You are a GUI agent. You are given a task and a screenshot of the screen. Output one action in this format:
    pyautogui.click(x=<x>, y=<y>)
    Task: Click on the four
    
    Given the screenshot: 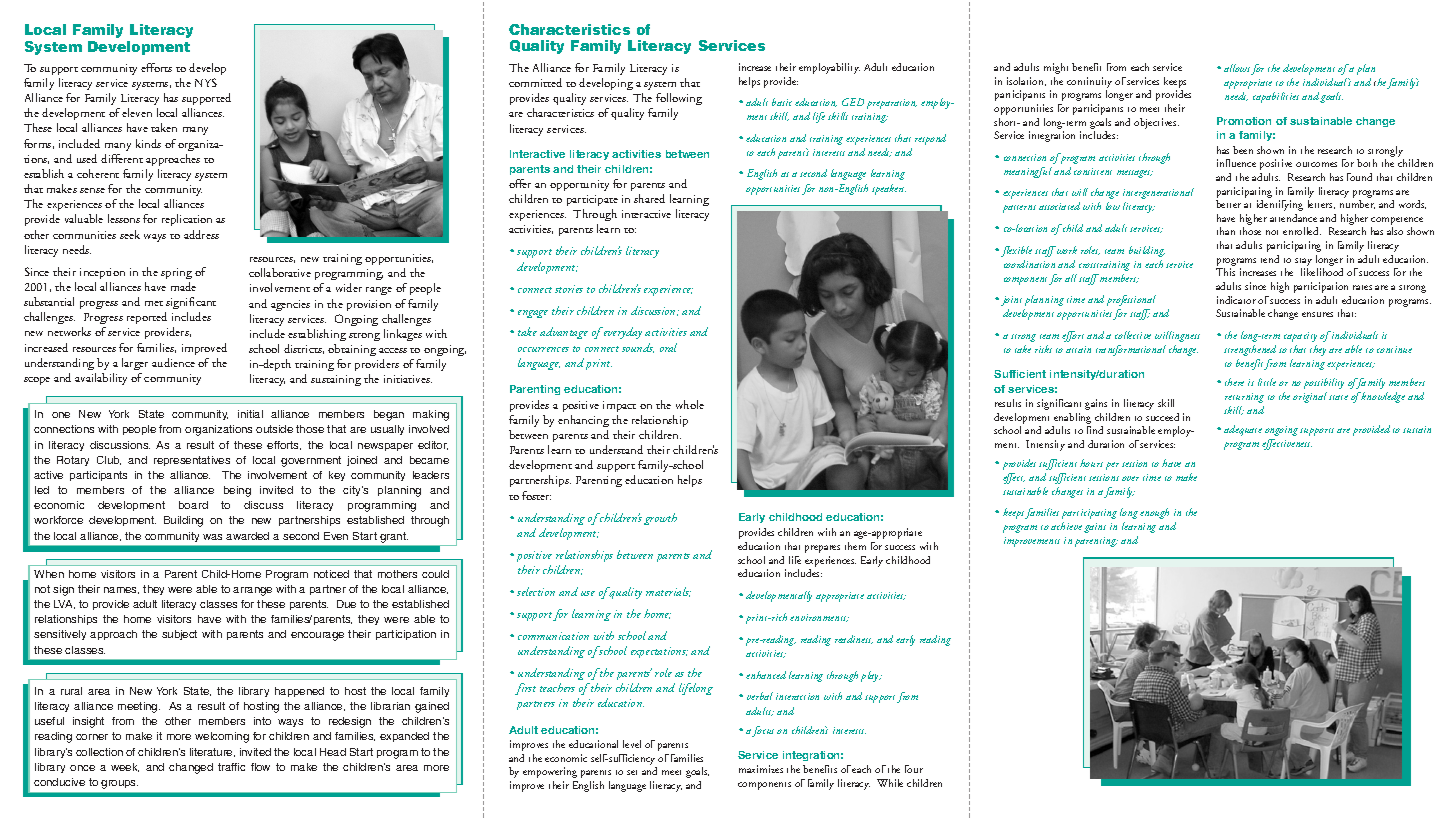 What is the action you would take?
    pyautogui.click(x=914, y=769)
